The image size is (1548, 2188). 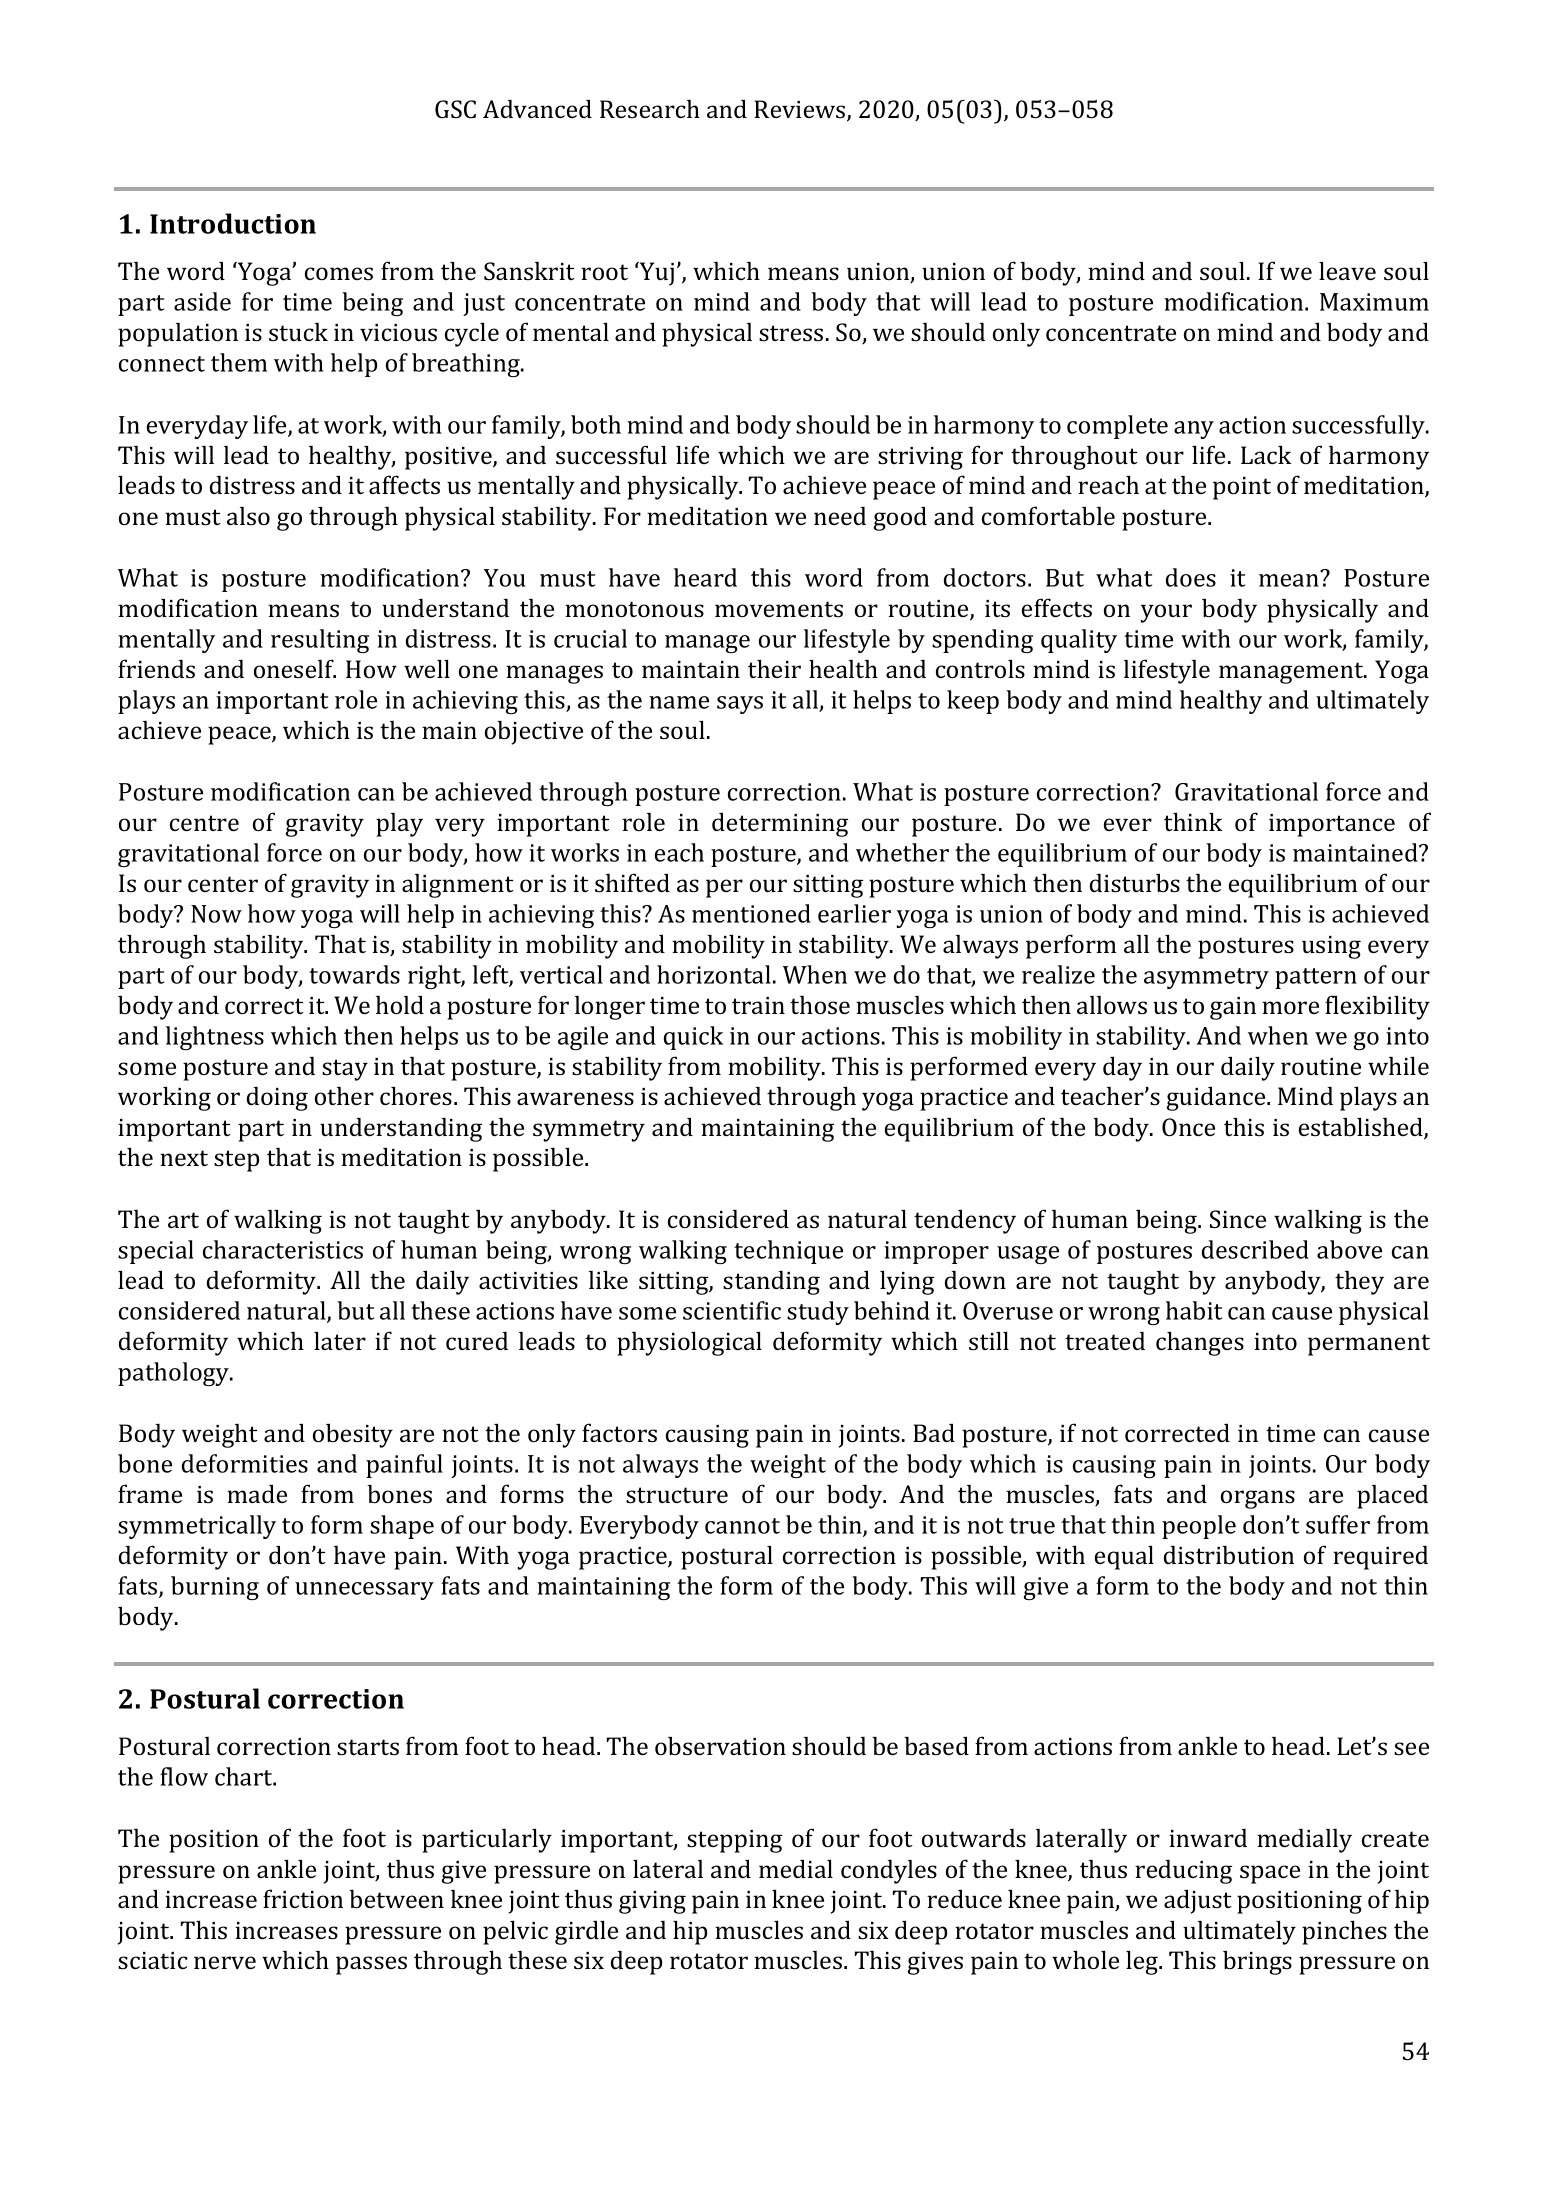 I want to click on oneself, so click(x=295, y=668).
